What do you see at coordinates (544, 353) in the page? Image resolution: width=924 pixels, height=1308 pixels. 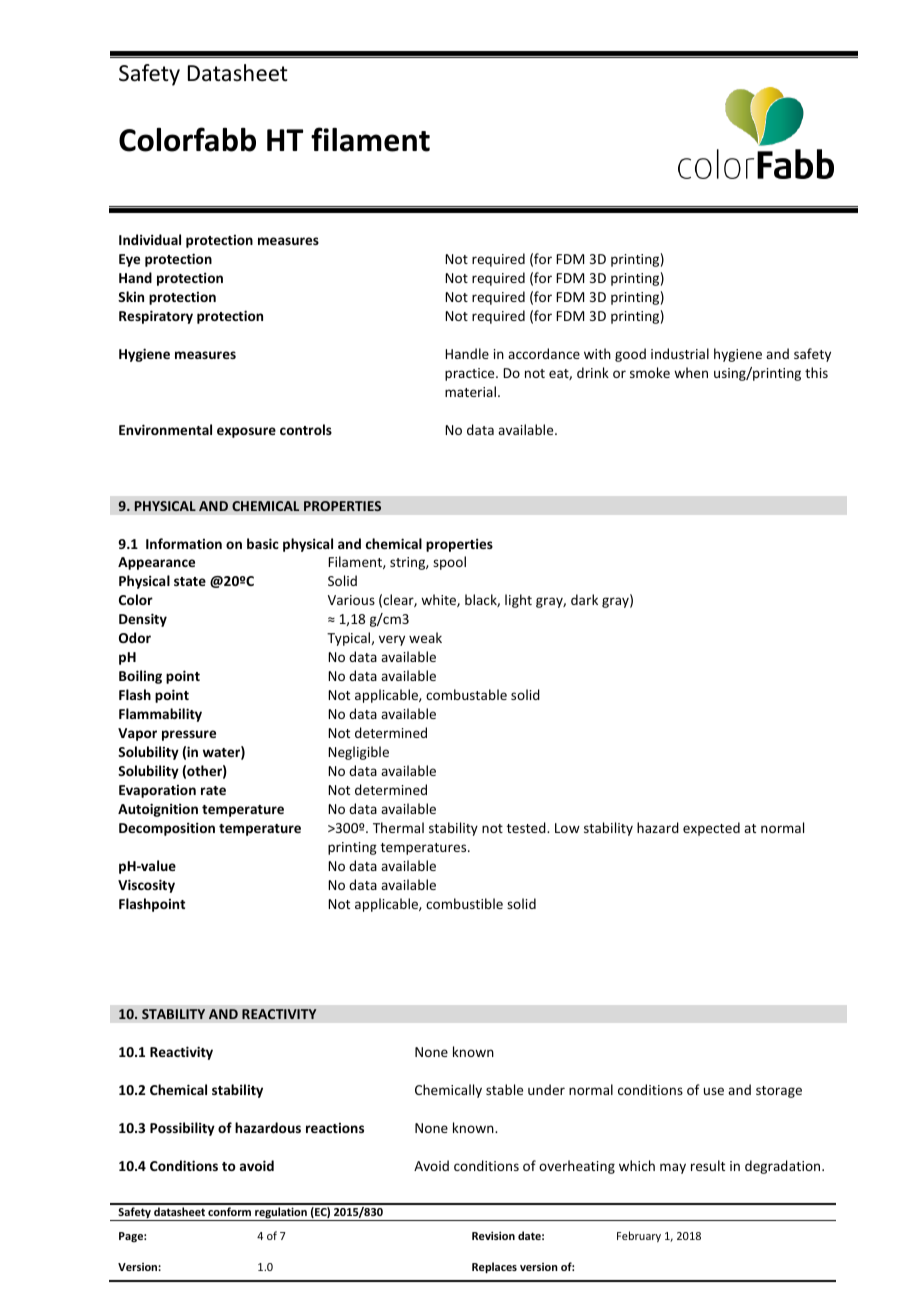 I see `accordance` at bounding box center [544, 353].
